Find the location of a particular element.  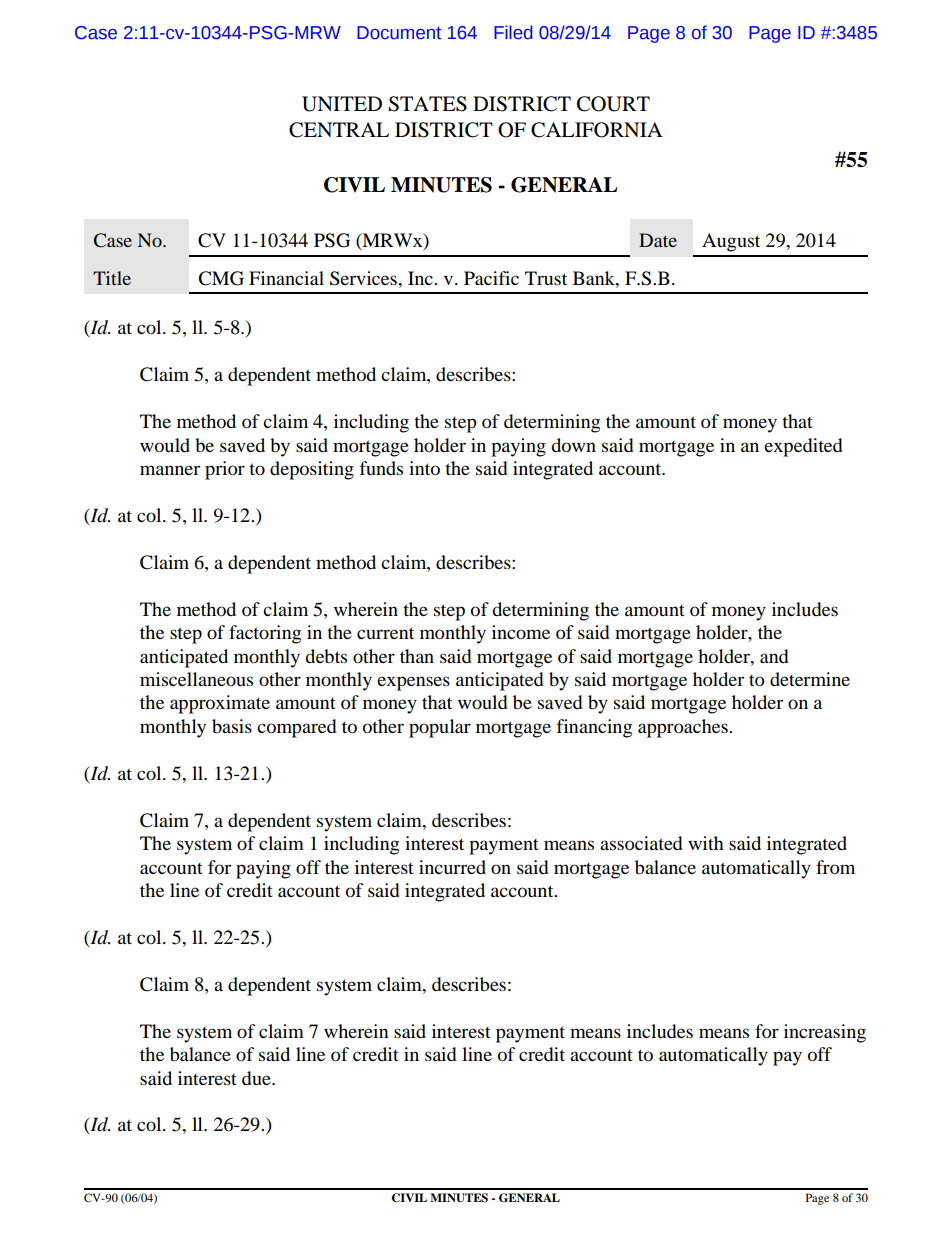

COURT is located at coordinates (613, 104).
